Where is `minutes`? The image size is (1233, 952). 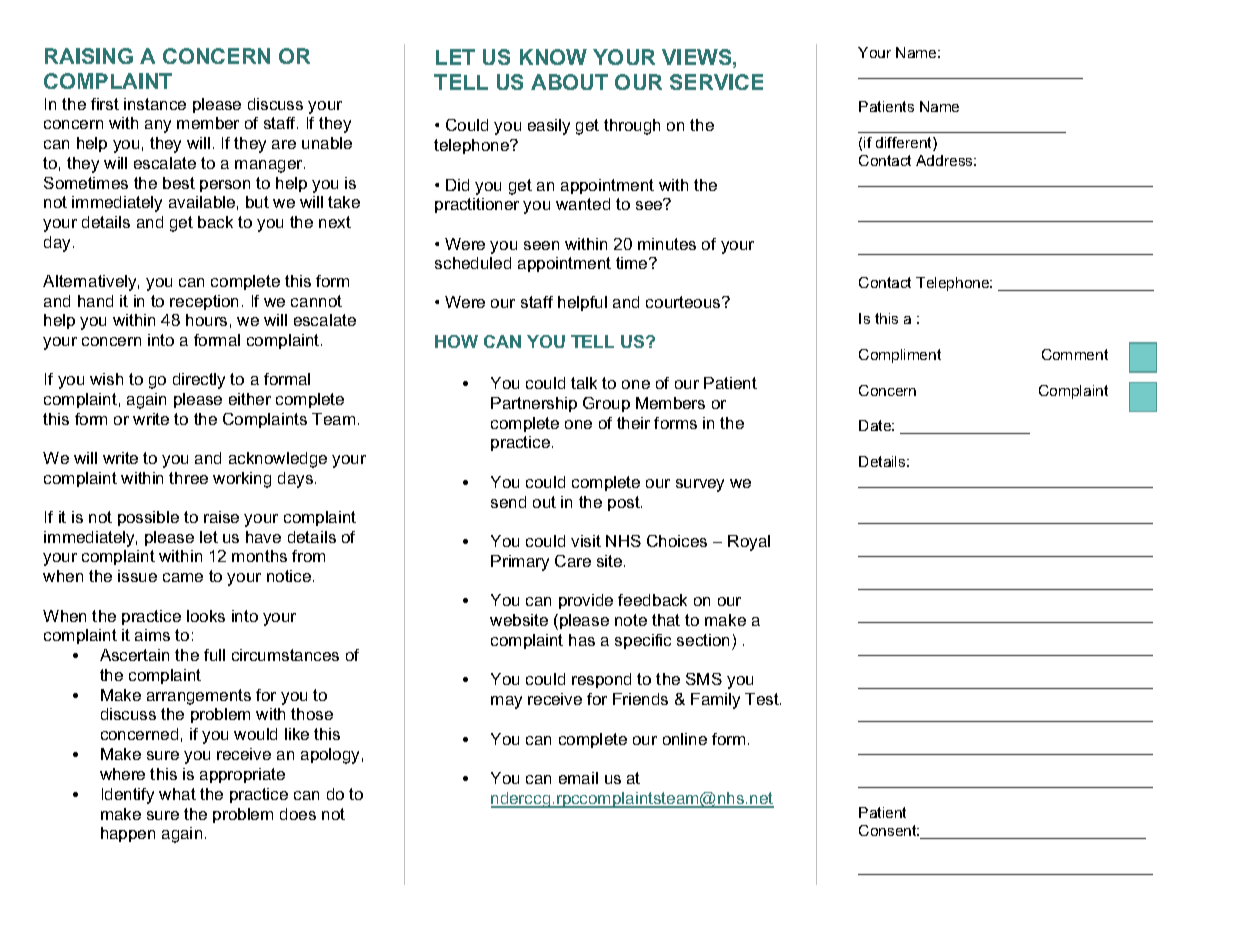
minutes is located at coordinates (667, 244).
